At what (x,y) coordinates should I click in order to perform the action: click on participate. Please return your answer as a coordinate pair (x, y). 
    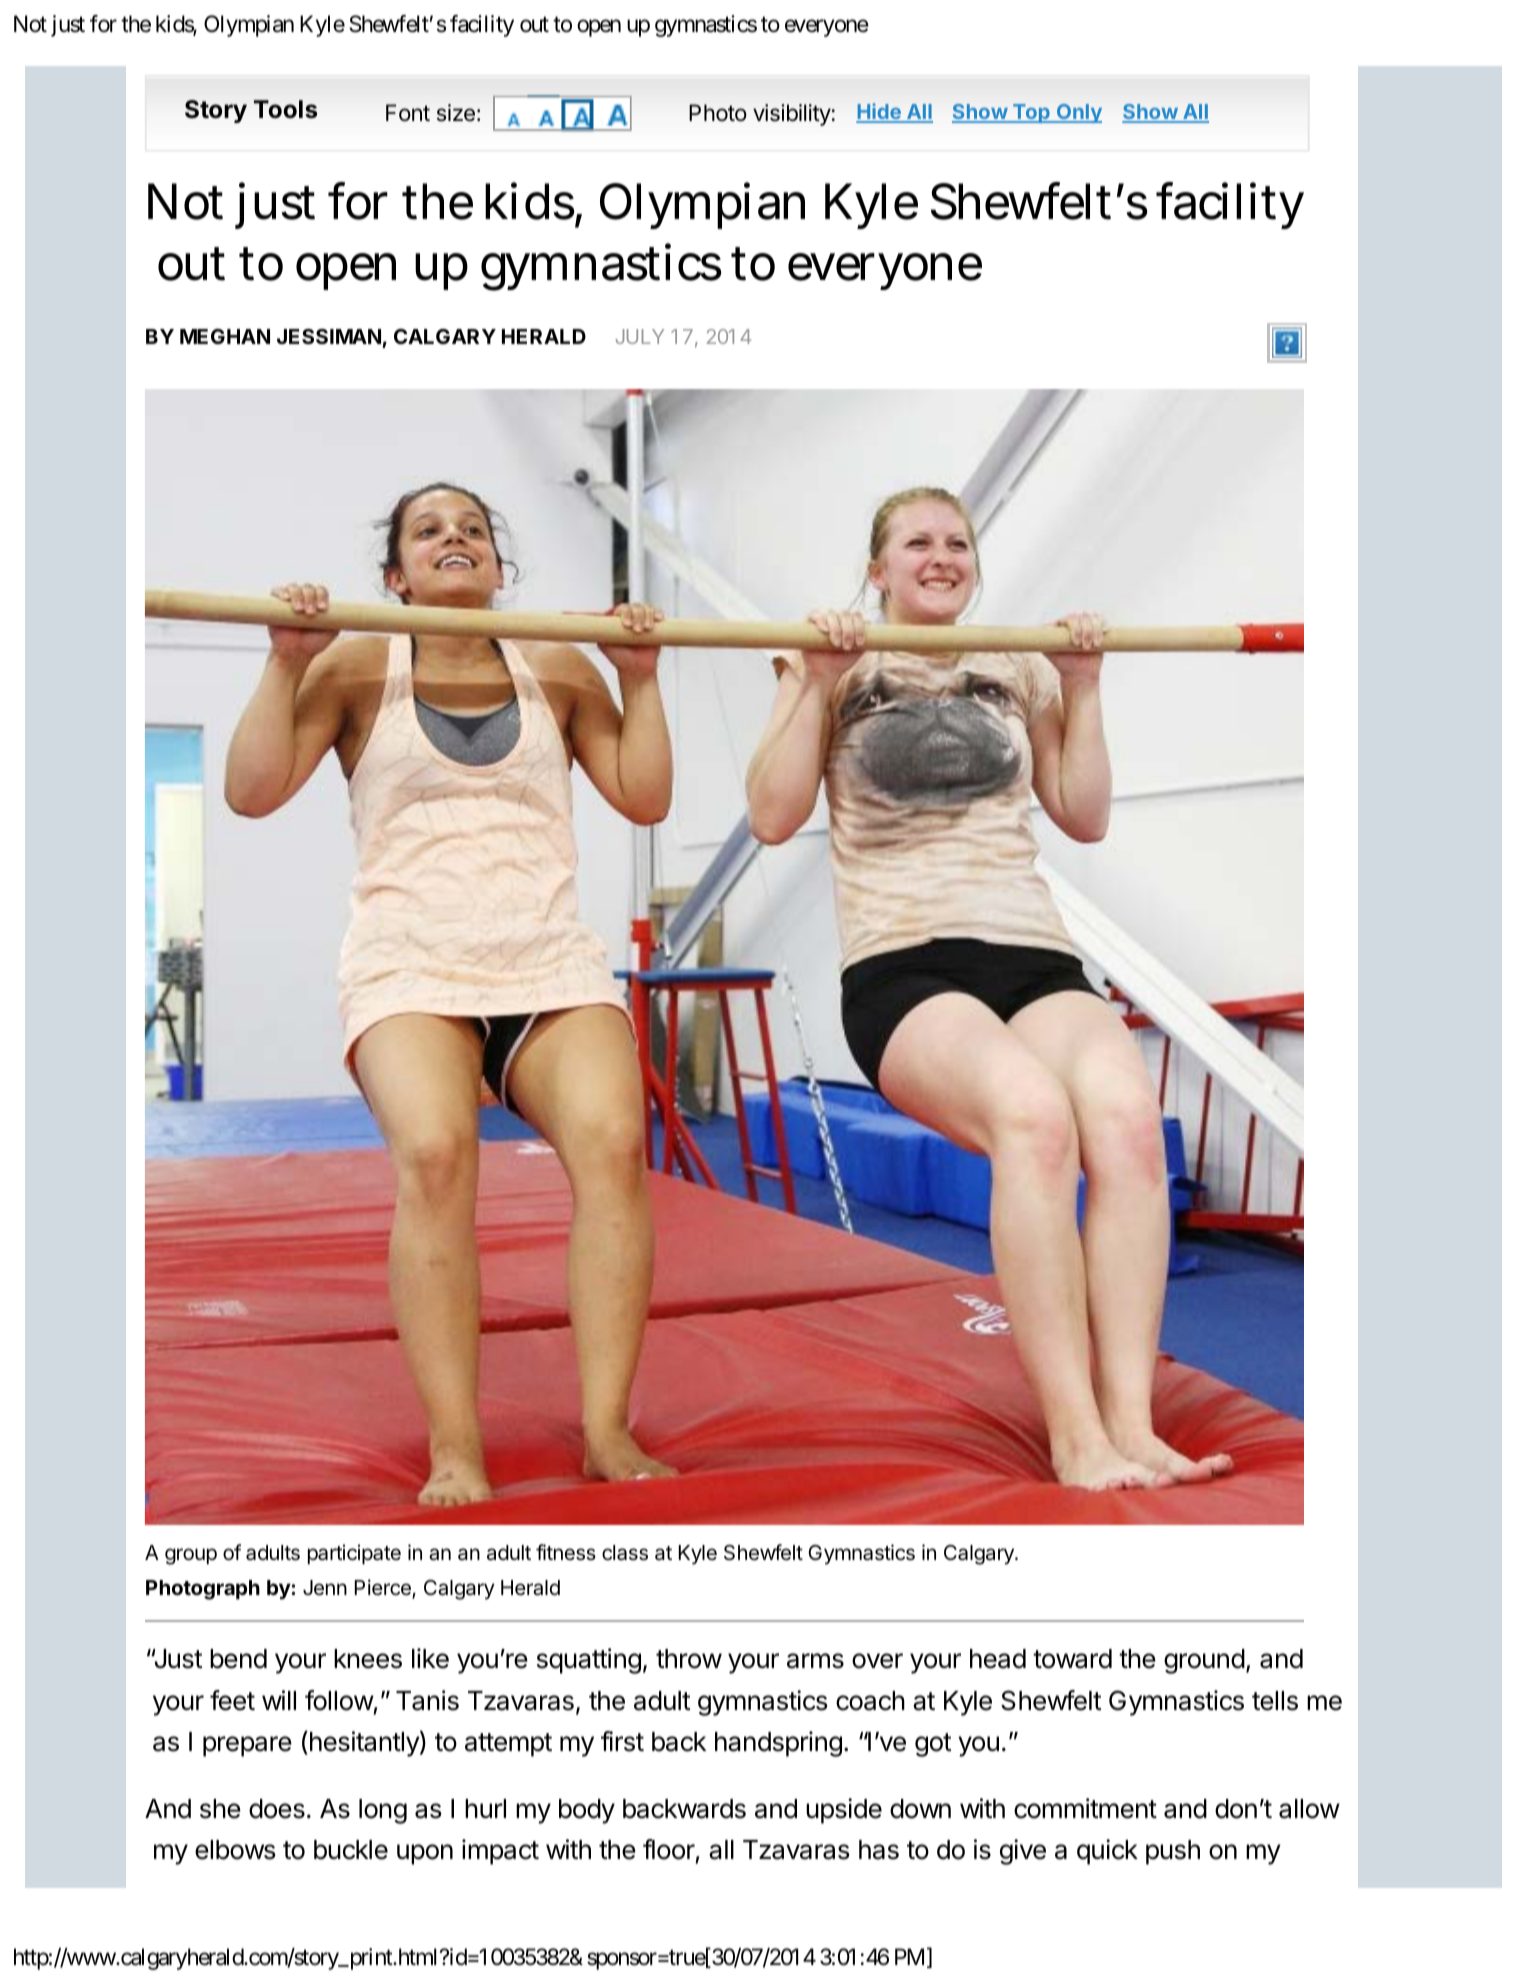
    Looking at the image, I should click on (354, 1554).
